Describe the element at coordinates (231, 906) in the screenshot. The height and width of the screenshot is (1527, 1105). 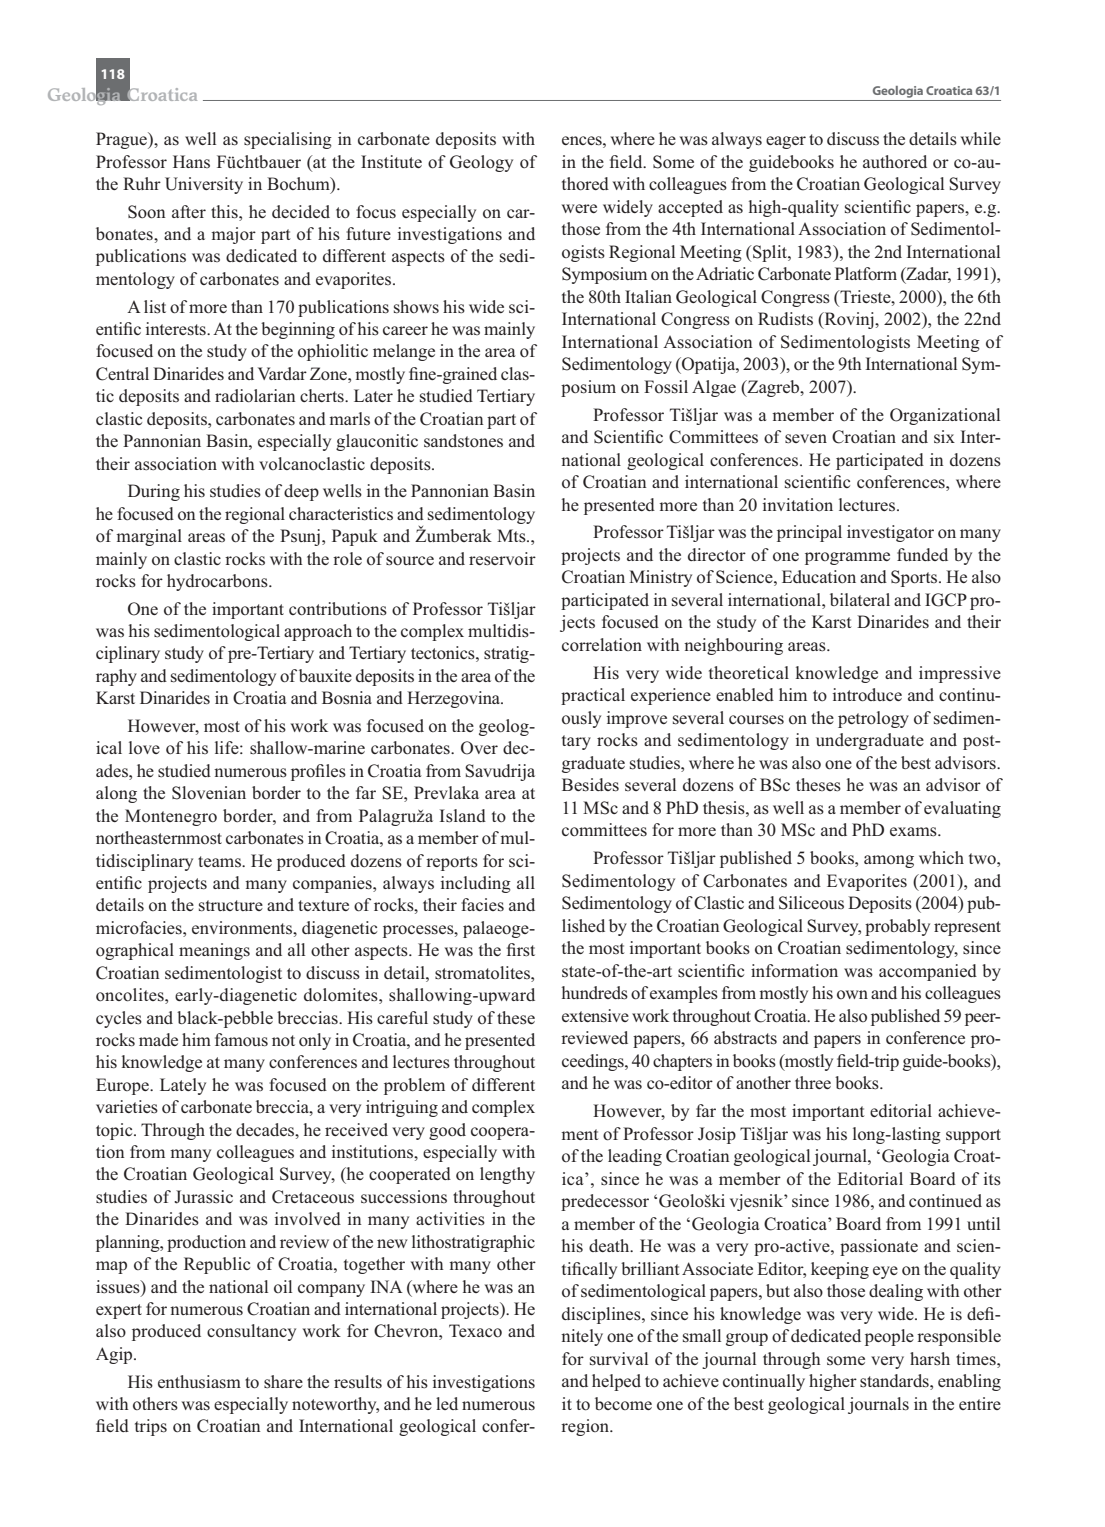
I see `structure` at that location.
